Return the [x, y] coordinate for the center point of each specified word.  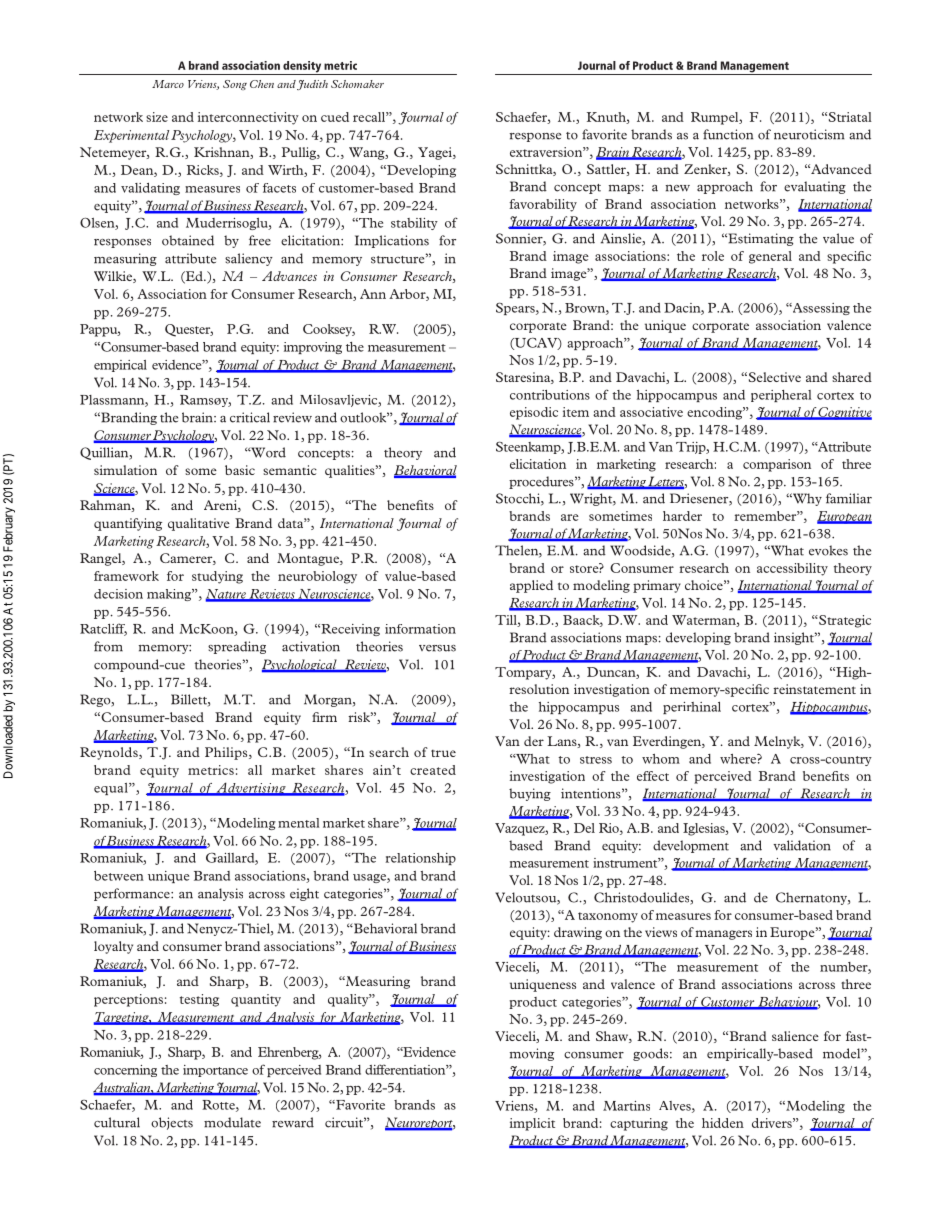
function [728, 134]
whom [661, 759]
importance [215, 1071]
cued [335, 117]
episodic [534, 413]
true [443, 753]
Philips [227, 753]
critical [250, 417]
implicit [532, 1124]
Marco [168, 84]
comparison [777, 465]
